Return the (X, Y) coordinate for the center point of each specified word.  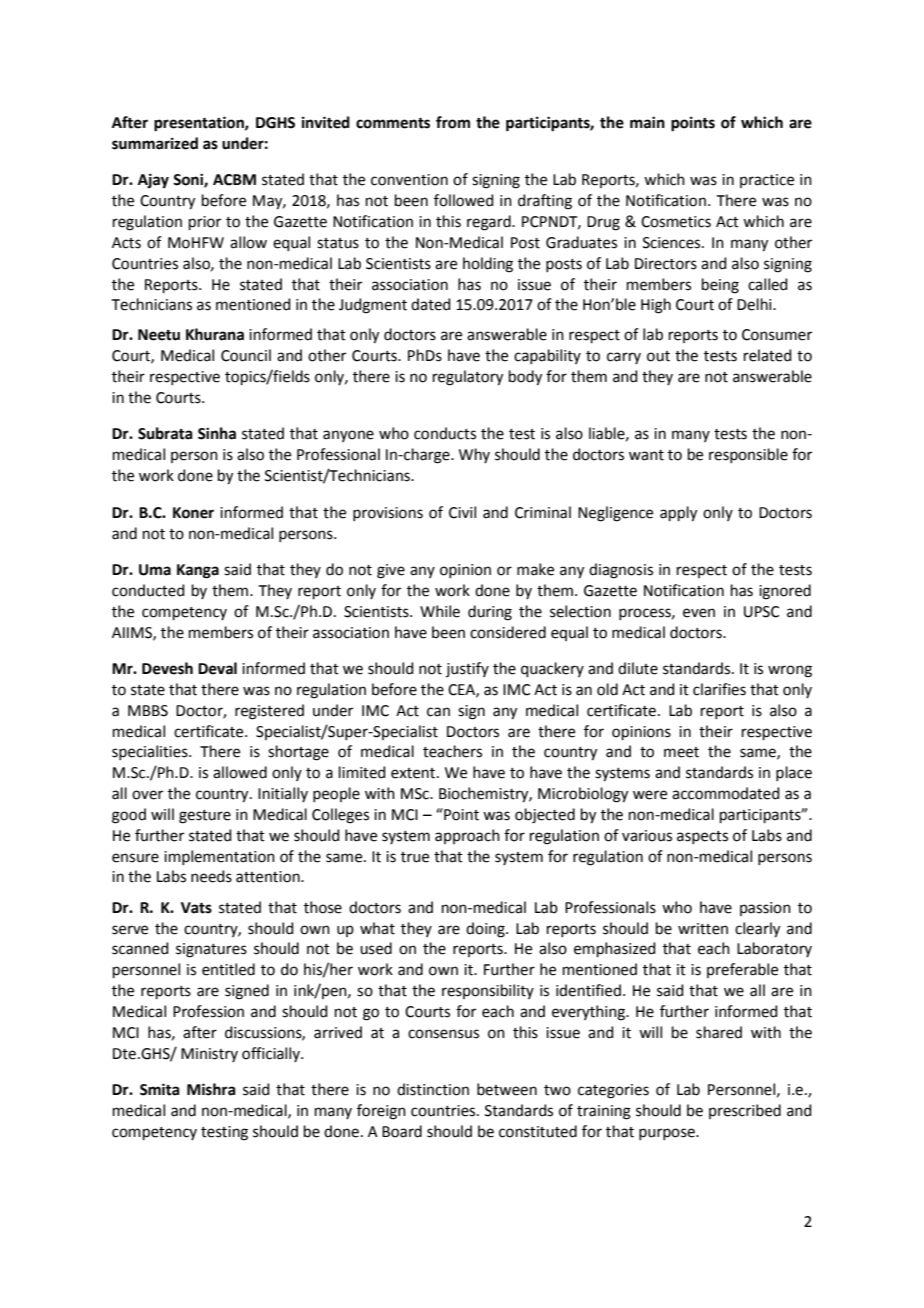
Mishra (211, 1089)
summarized (155, 143)
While (440, 611)
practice (767, 181)
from (453, 122)
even (699, 613)
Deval (217, 668)
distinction (433, 1089)
